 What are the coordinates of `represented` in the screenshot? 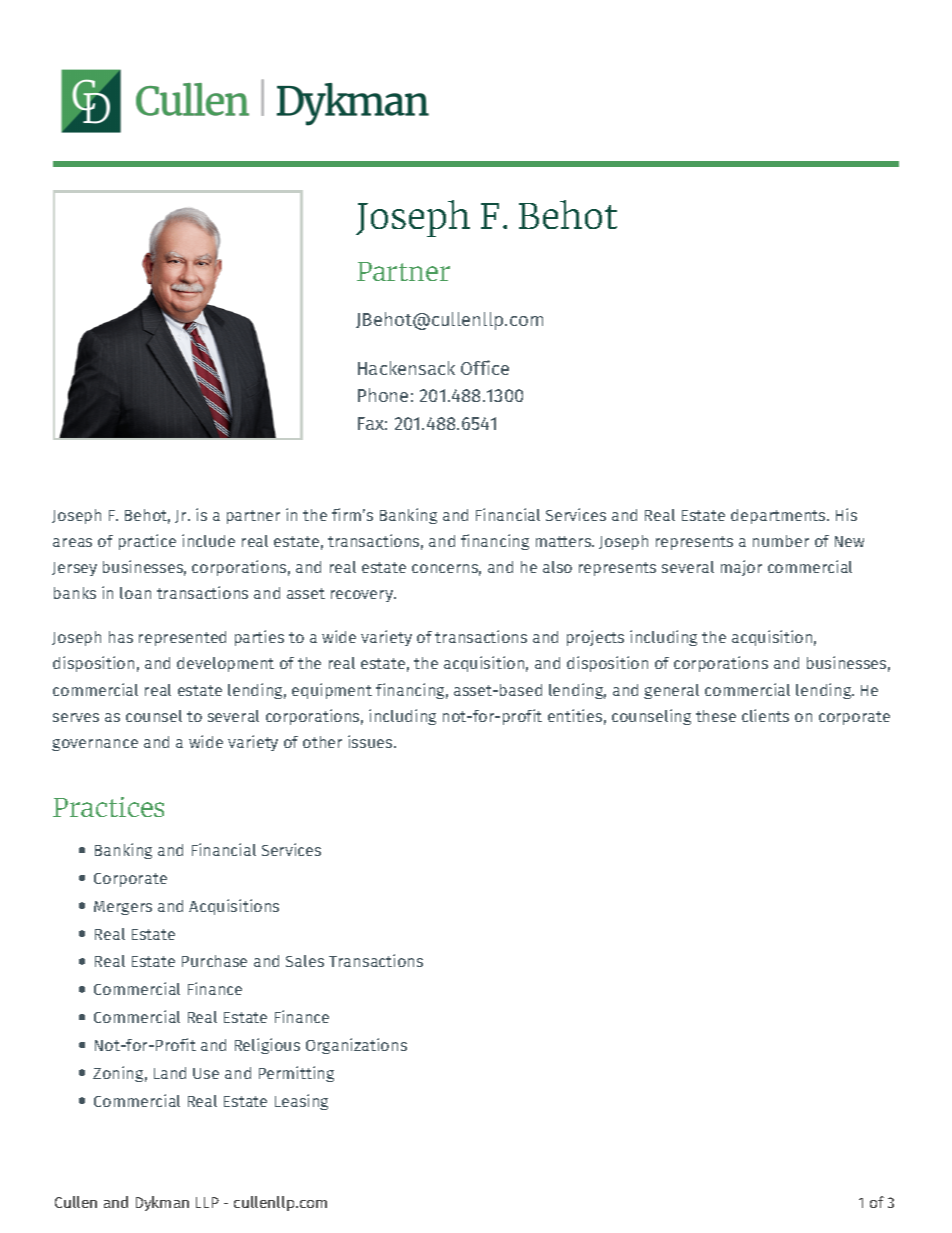 It's located at (182, 638).
